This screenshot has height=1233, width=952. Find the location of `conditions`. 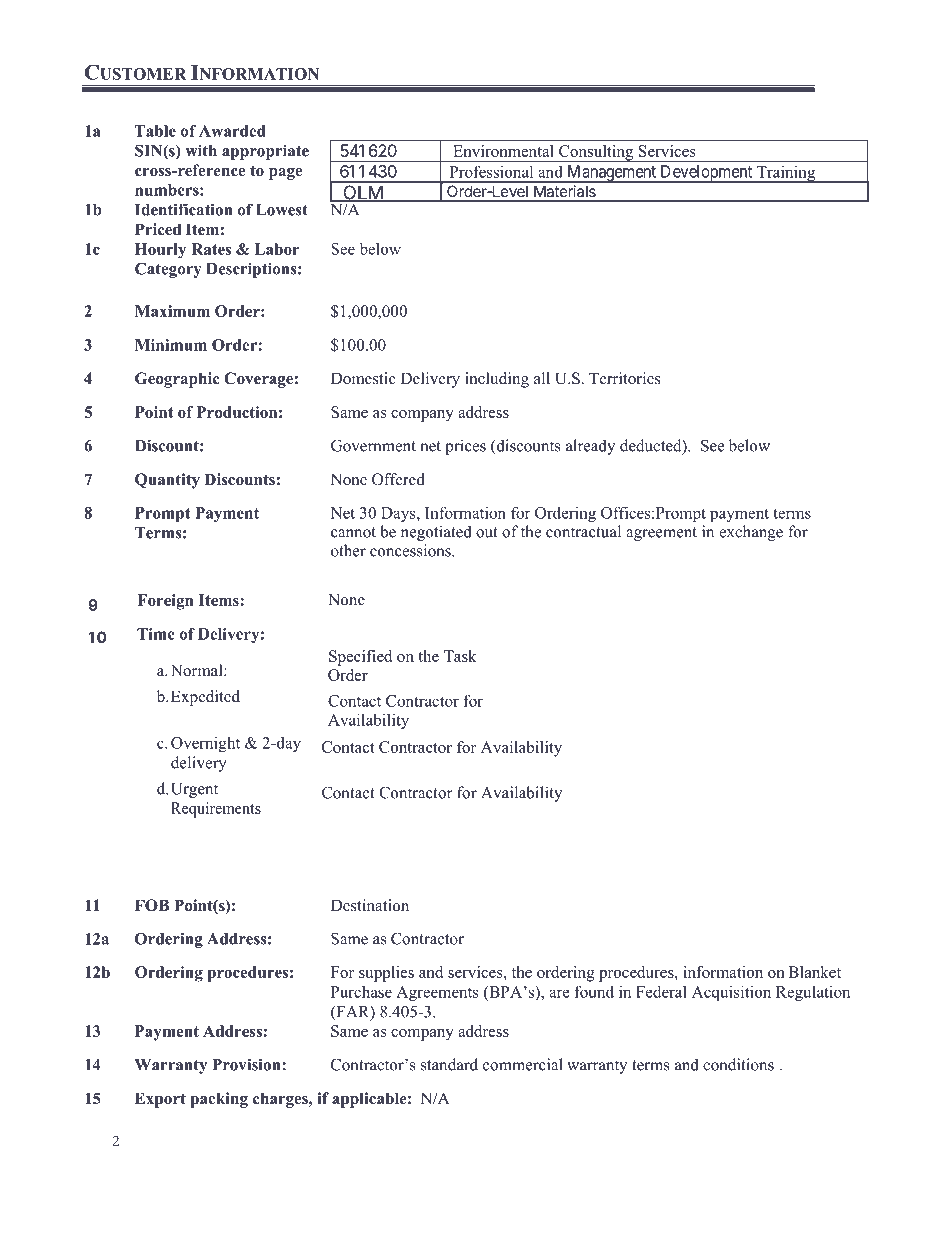

conditions is located at coordinates (738, 1064).
